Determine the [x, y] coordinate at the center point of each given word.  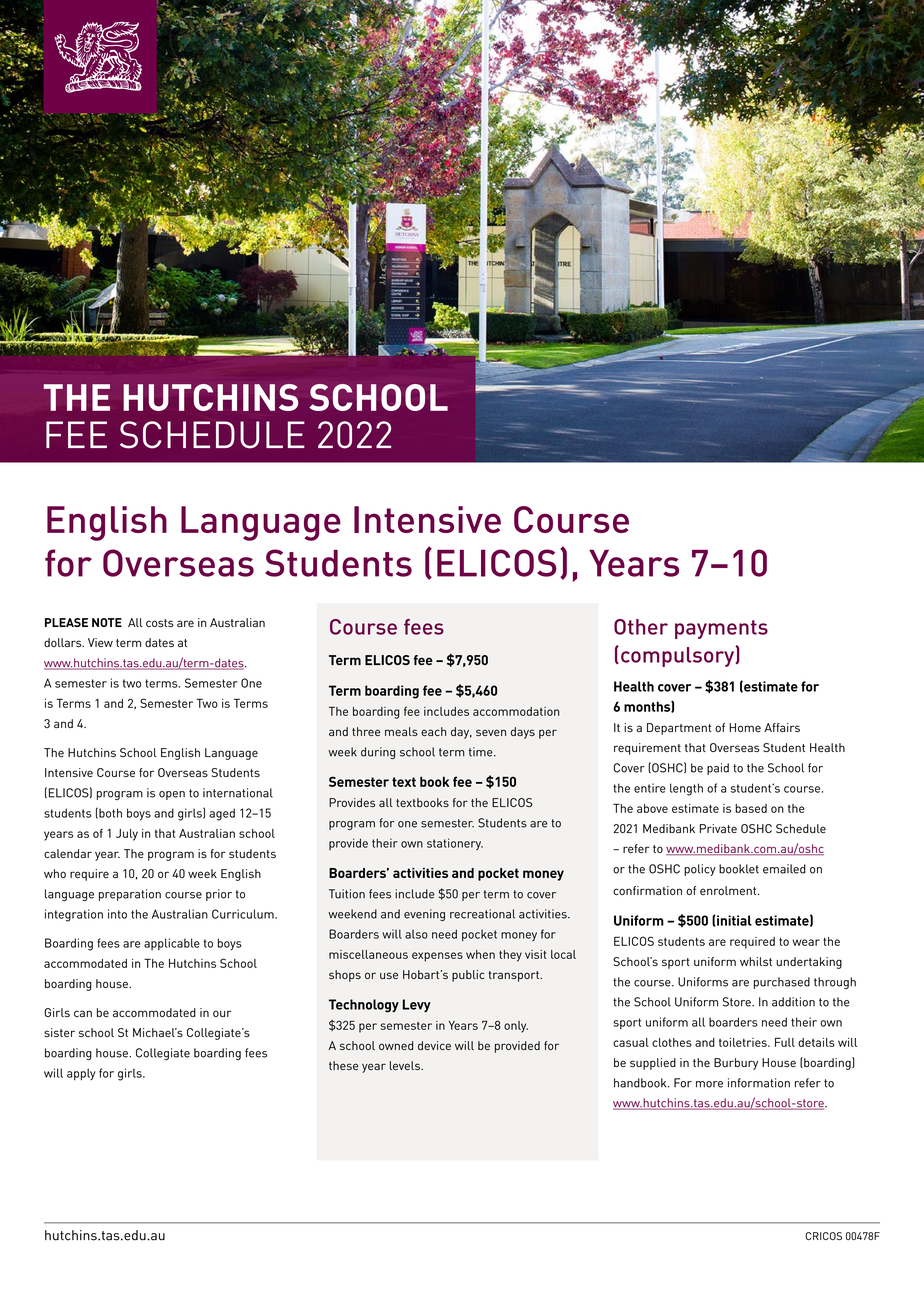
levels [406, 1065]
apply [81, 1074]
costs [160, 623]
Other [641, 627]
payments [721, 629]
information [759, 1083]
